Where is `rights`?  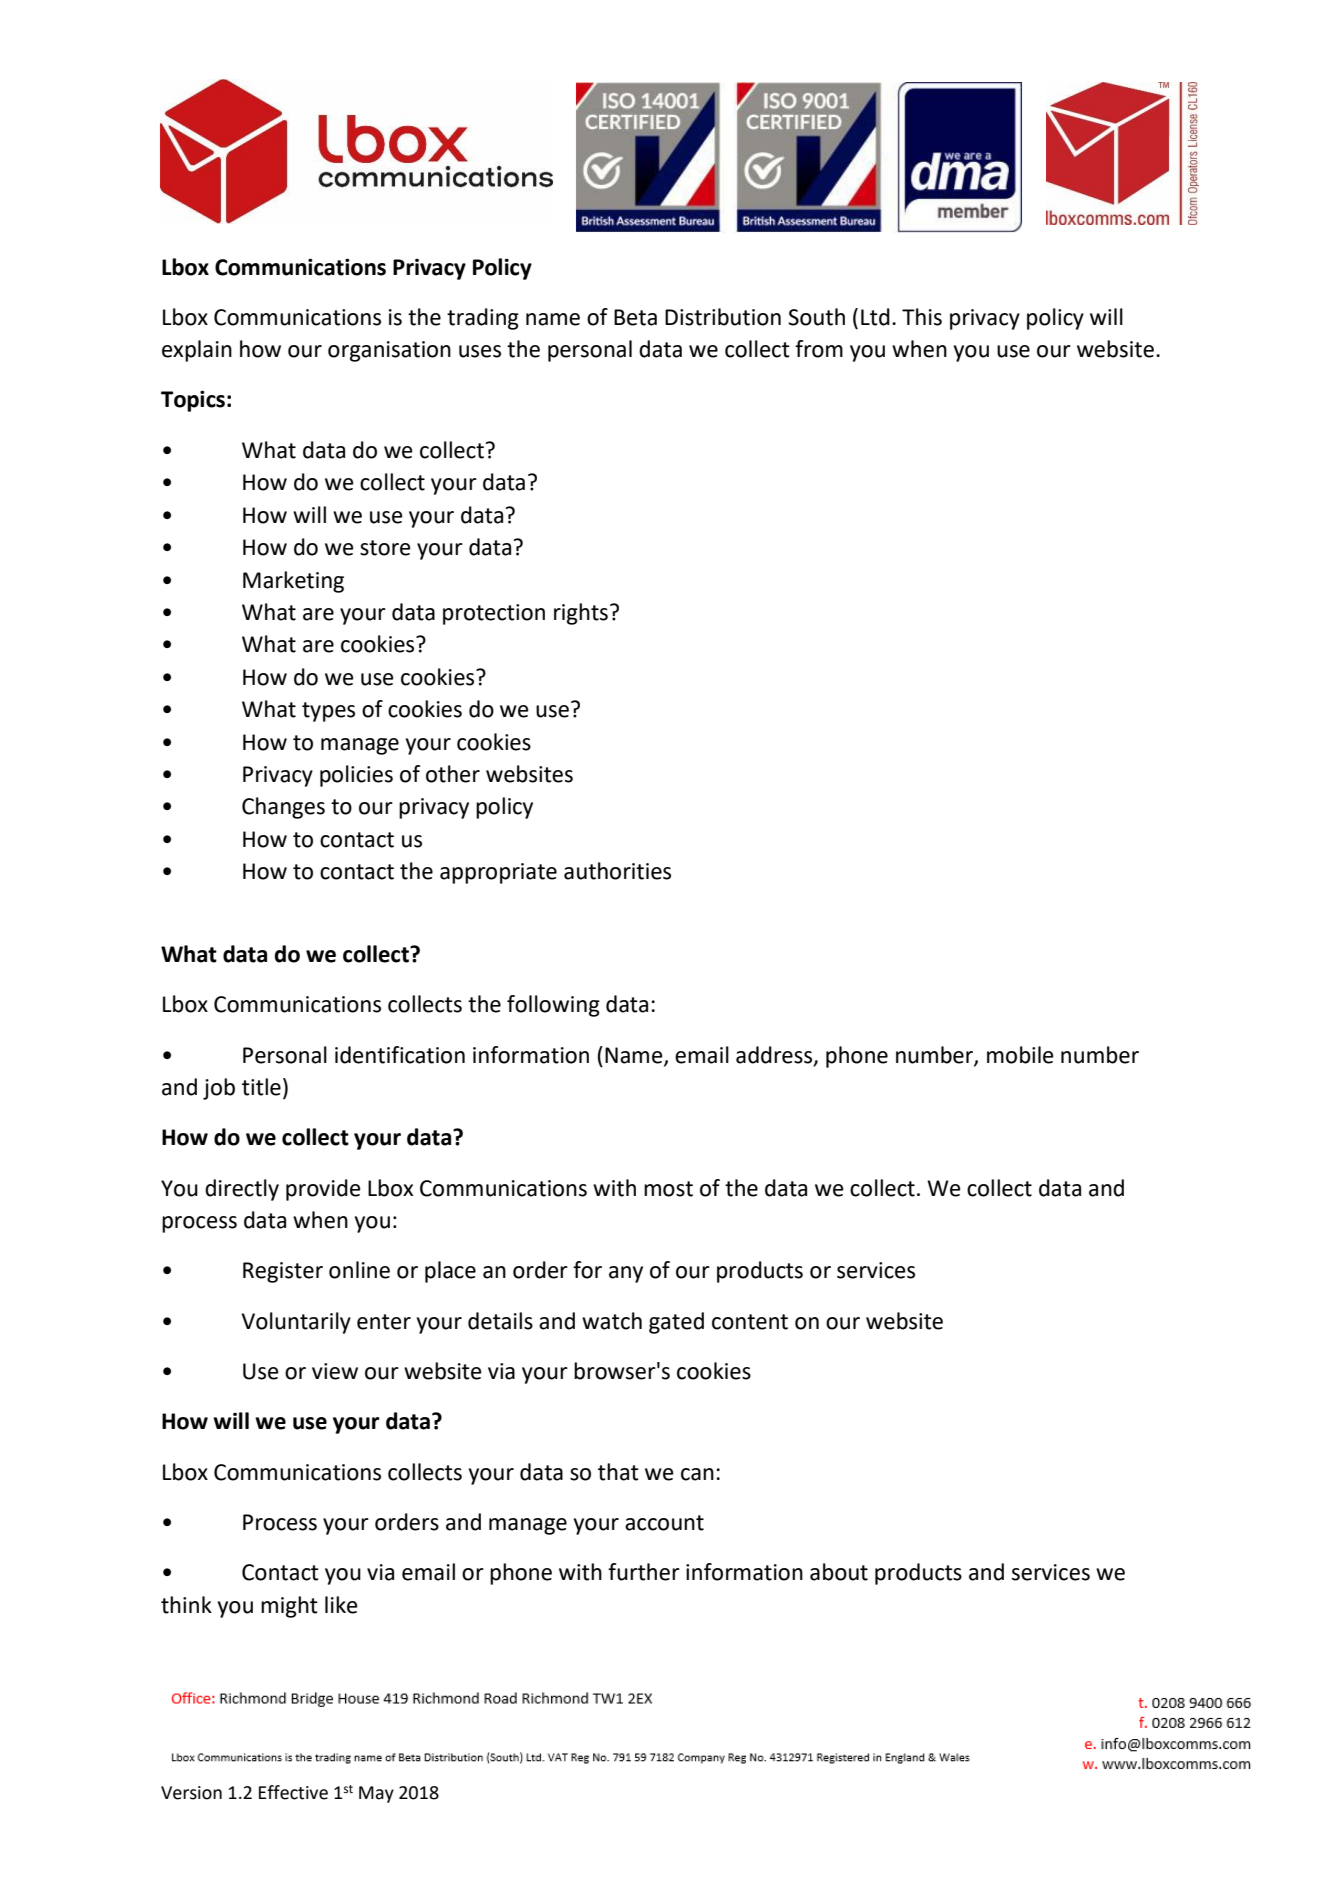
rights is located at coordinates (581, 614).
